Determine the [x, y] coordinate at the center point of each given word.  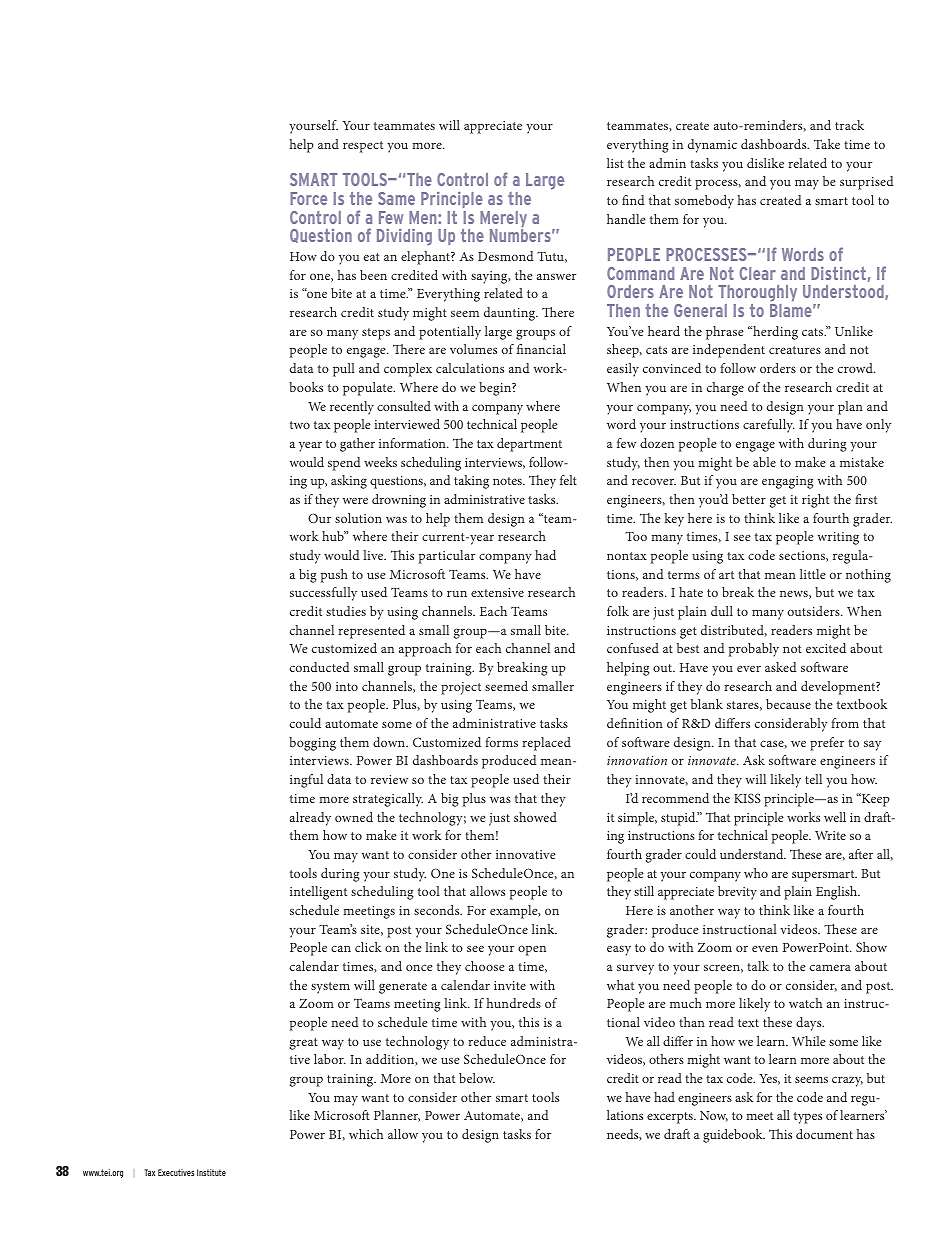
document [824, 1134]
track [849, 125]
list [615, 163]
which [366, 1134]
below [477, 1078]
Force [308, 198]
